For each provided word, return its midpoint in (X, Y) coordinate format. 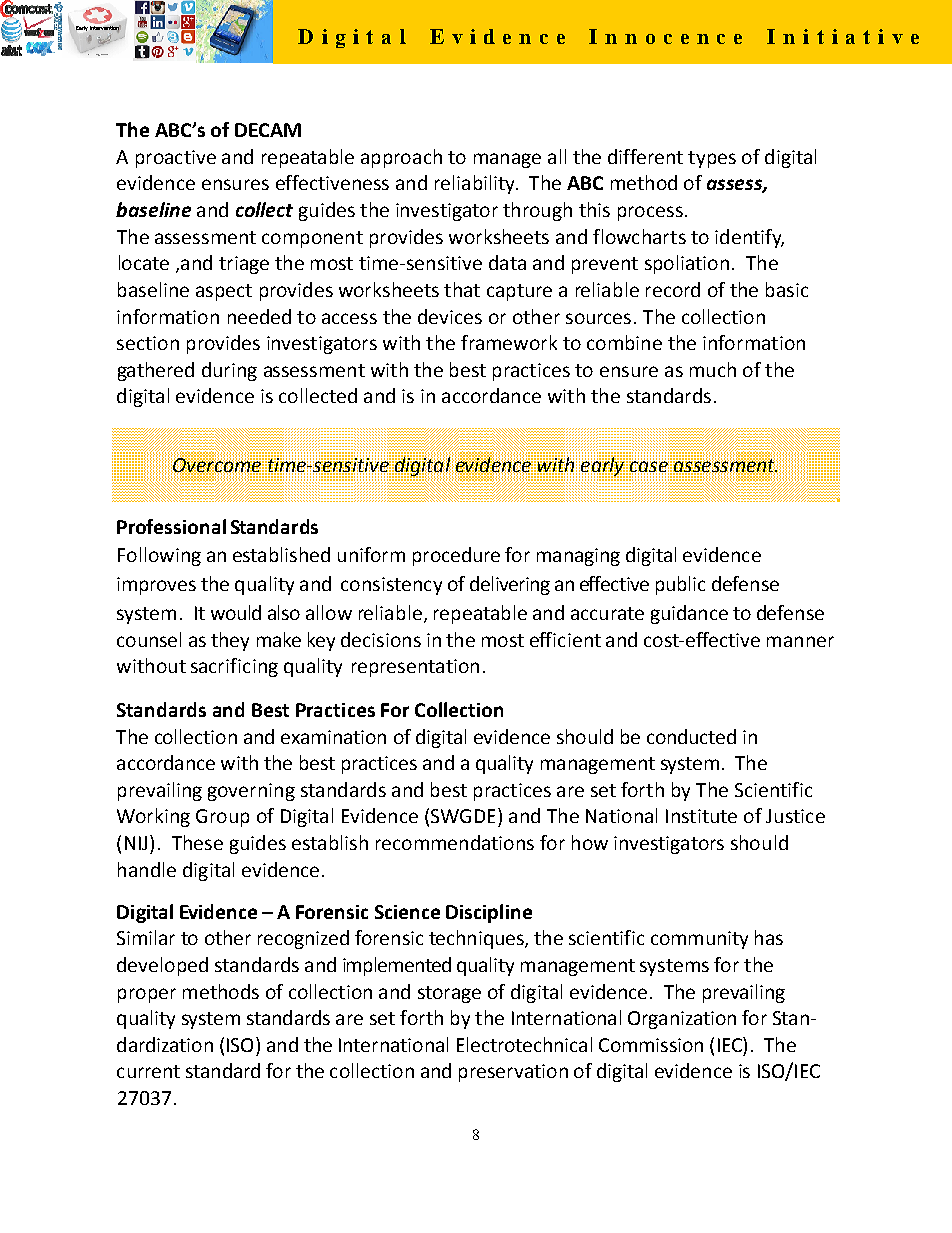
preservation (513, 1073)
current (148, 1071)
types (712, 159)
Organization (682, 1020)
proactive (176, 159)
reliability (476, 184)
